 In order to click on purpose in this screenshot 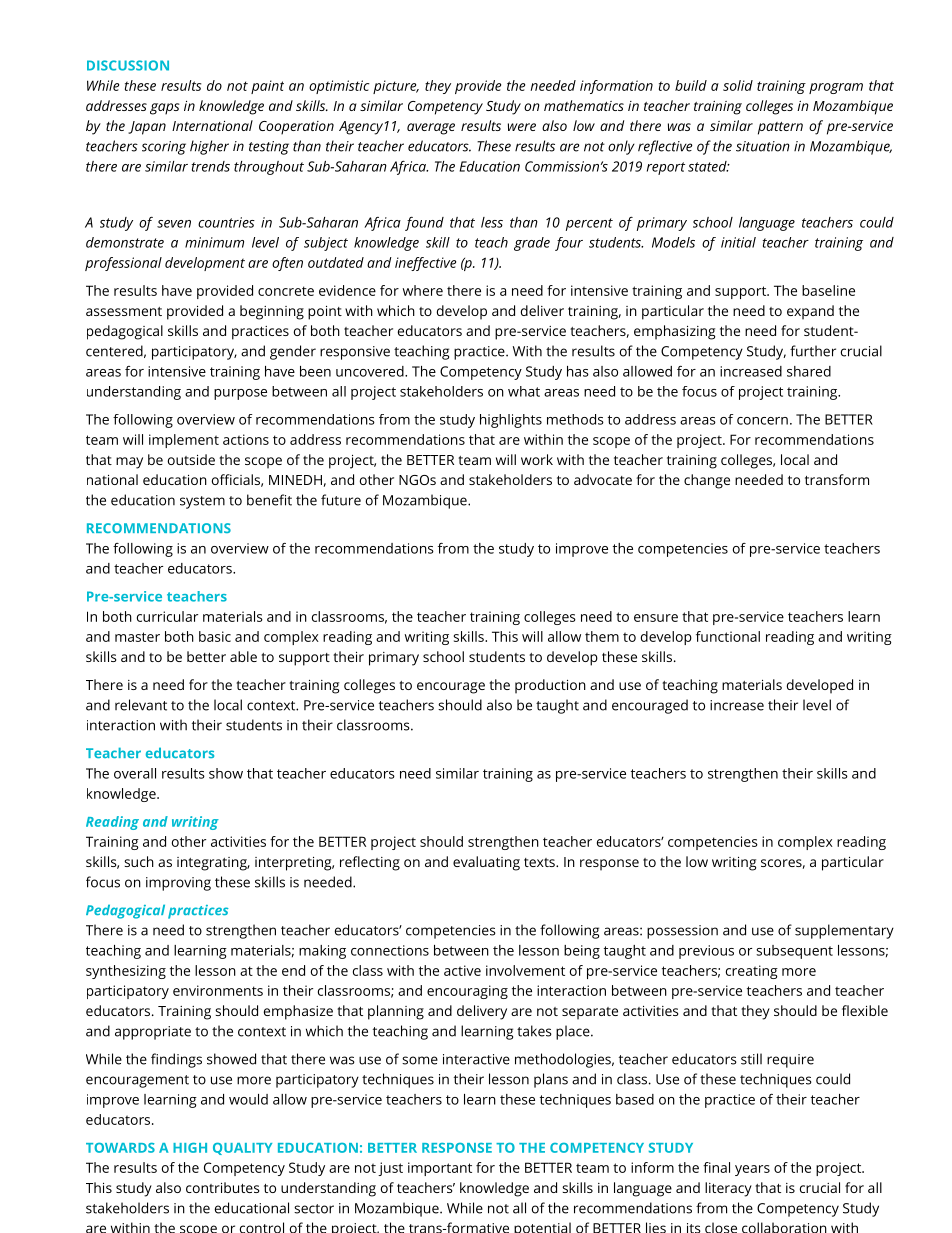, I will do `click(240, 394)`.
